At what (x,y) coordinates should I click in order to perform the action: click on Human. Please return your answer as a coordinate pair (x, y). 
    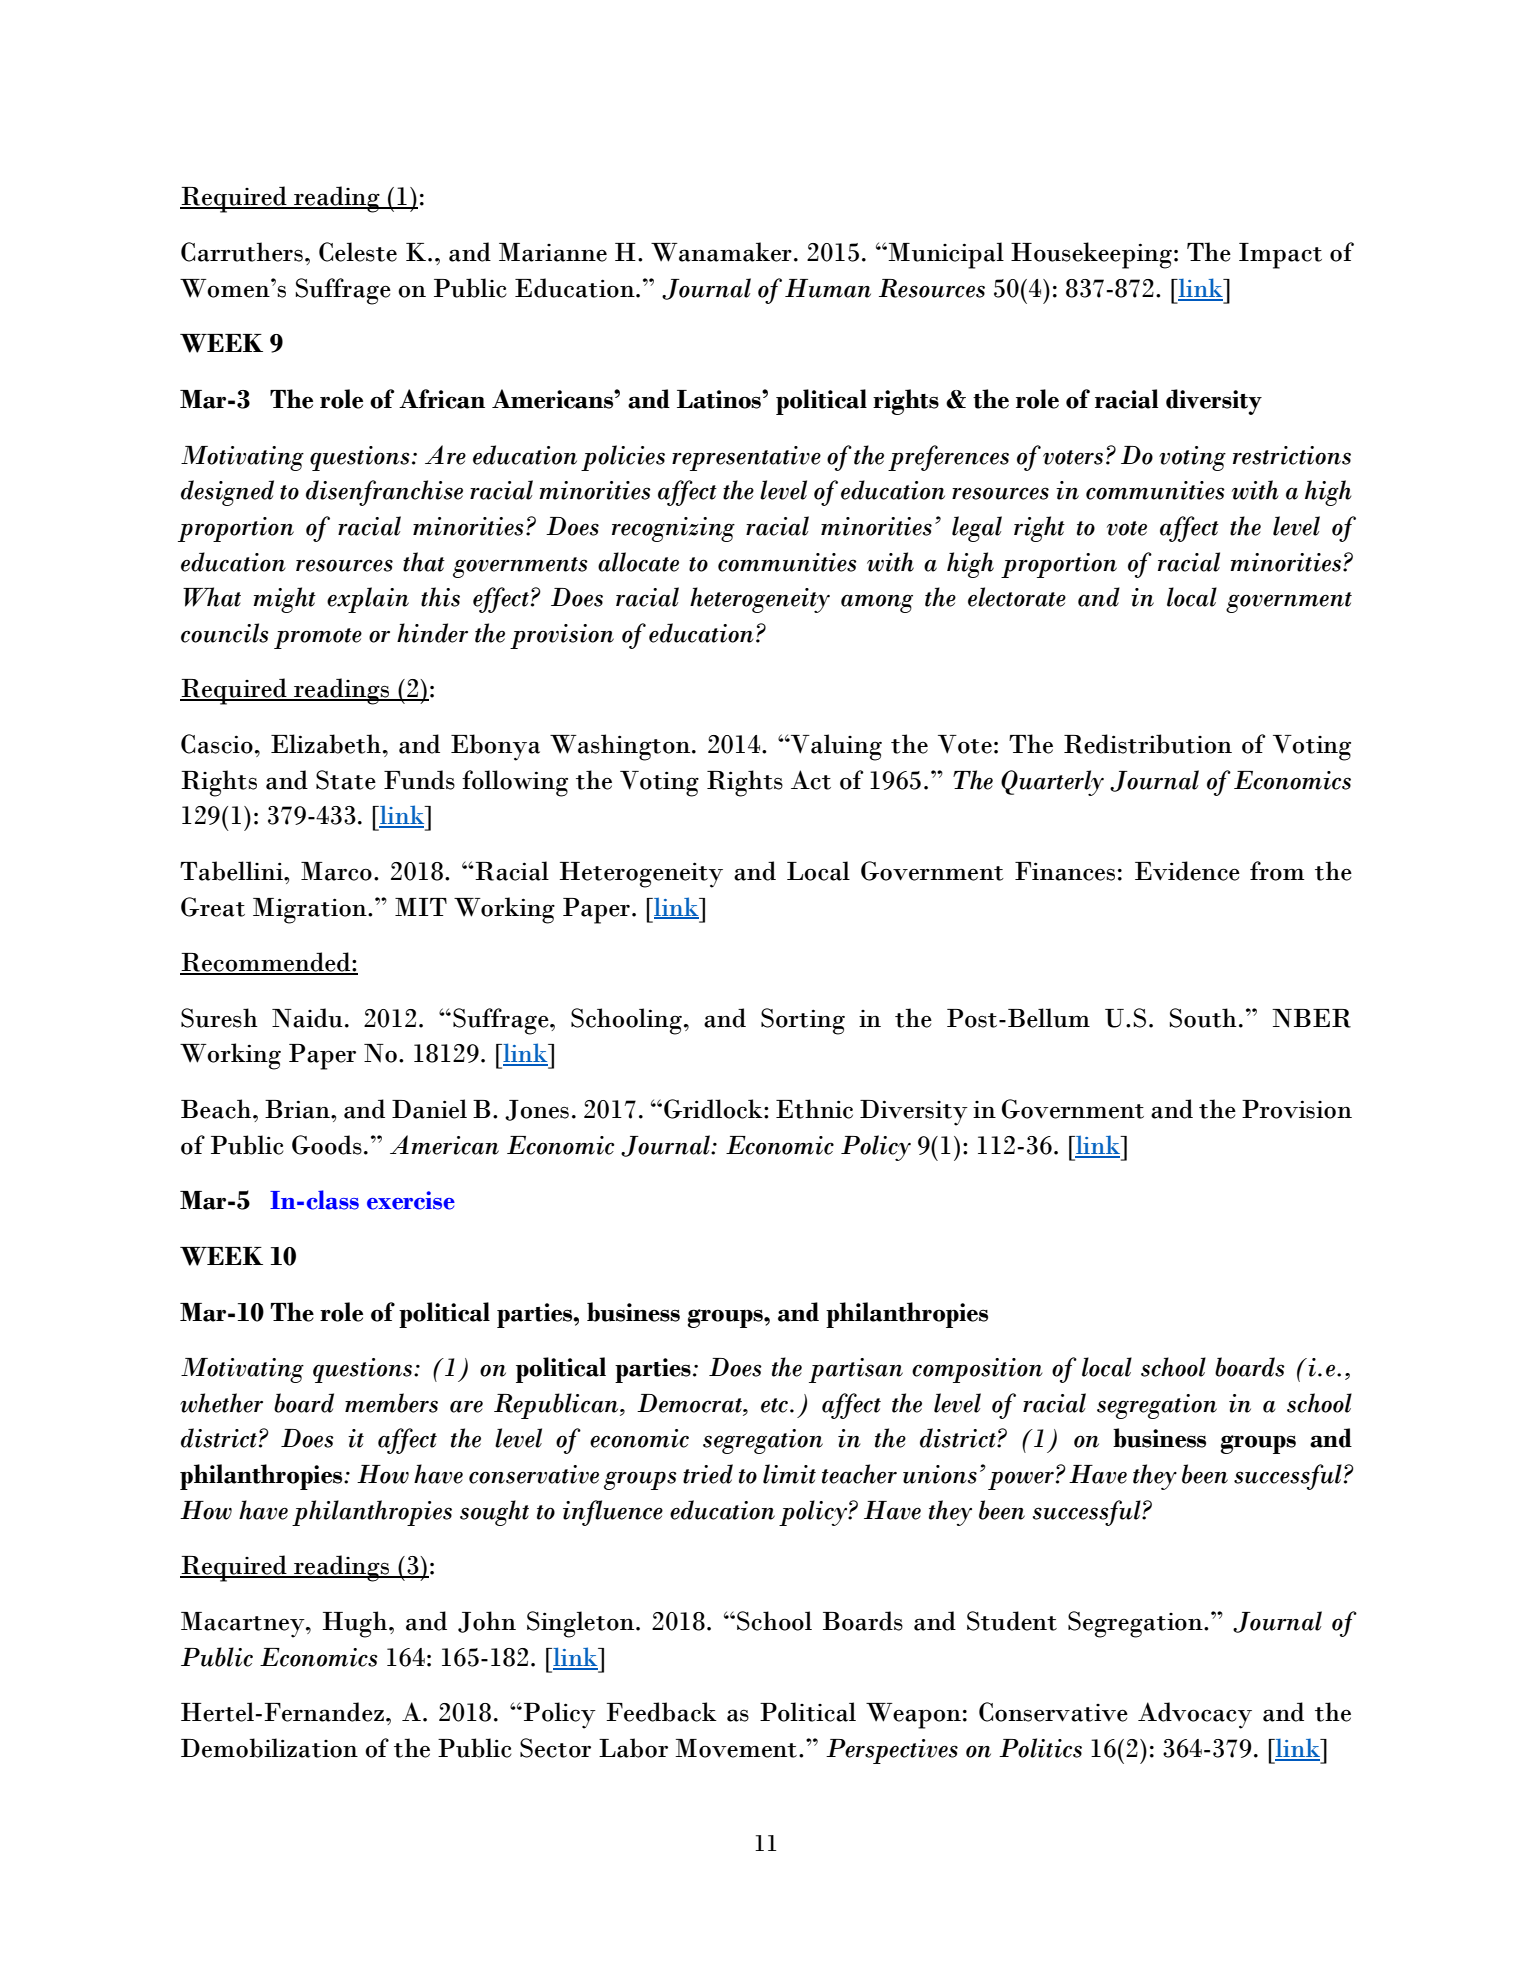
    Looking at the image, I should click on (828, 288).
